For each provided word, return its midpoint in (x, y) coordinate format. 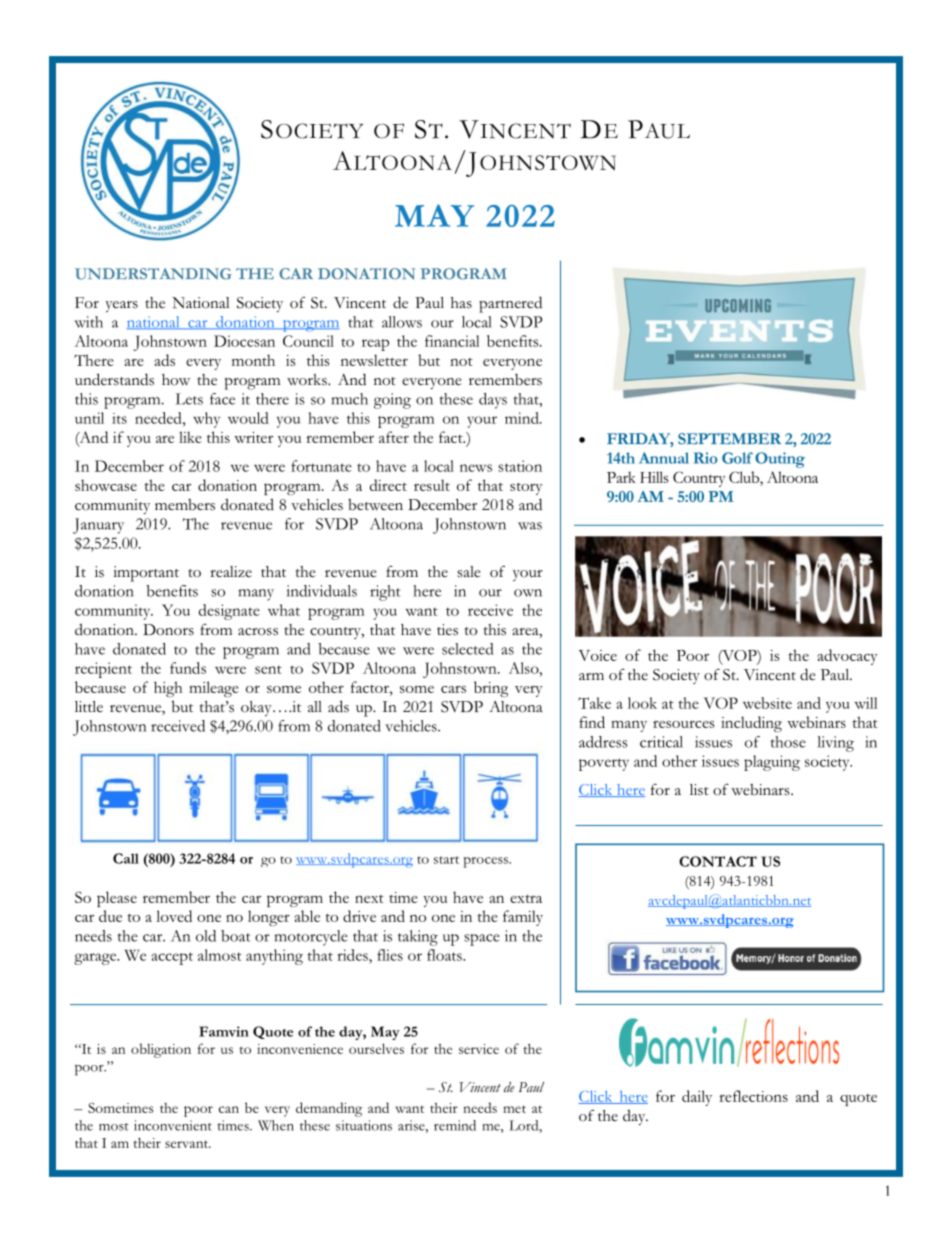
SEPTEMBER (729, 439)
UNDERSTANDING (153, 274)
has (461, 303)
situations (364, 1125)
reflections (753, 1096)
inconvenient (173, 1125)
